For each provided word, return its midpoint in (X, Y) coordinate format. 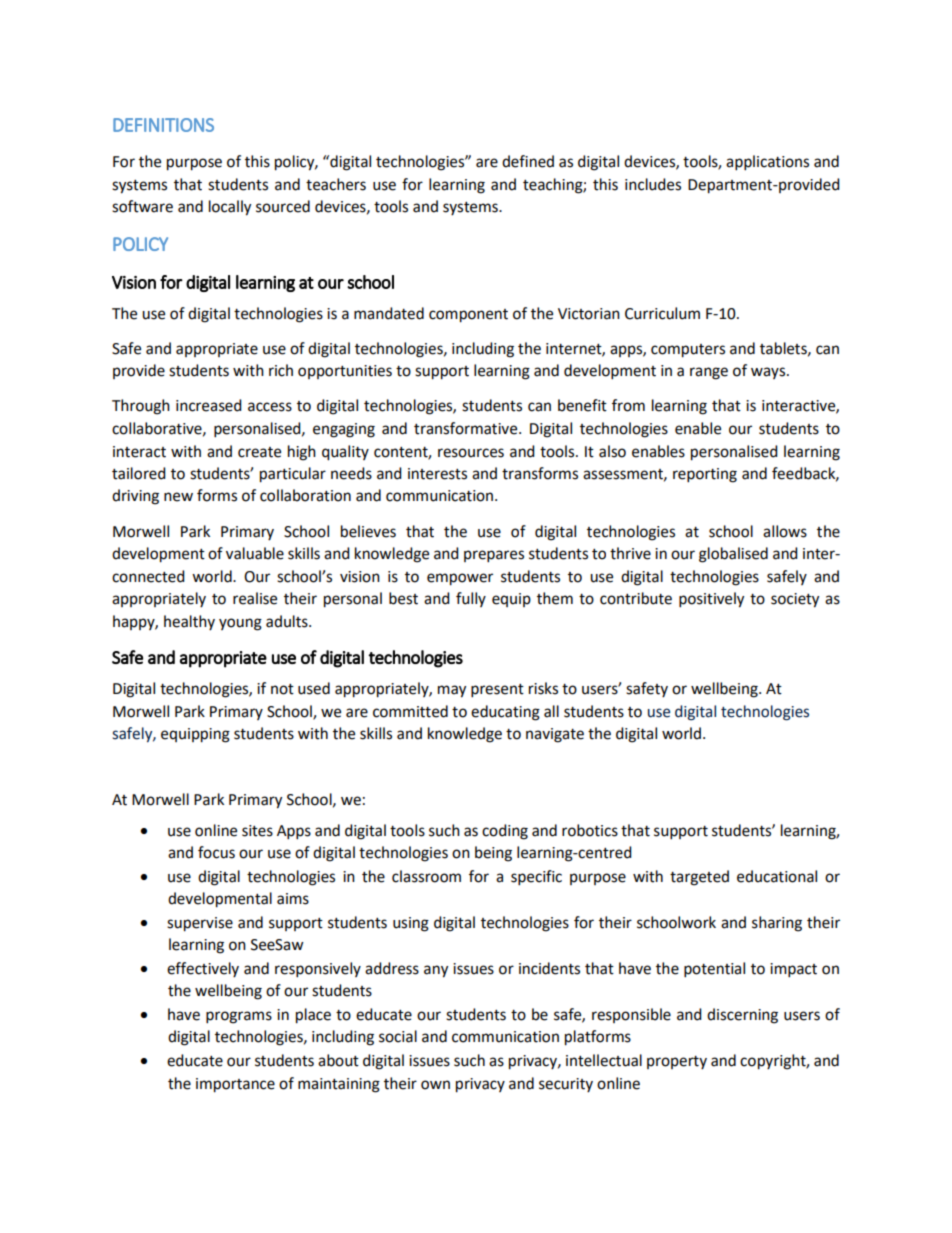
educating (505, 713)
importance (235, 1085)
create (259, 452)
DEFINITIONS (163, 125)
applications (767, 163)
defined (528, 161)
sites (257, 831)
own (435, 1085)
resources (471, 453)
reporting (705, 475)
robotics (590, 830)
